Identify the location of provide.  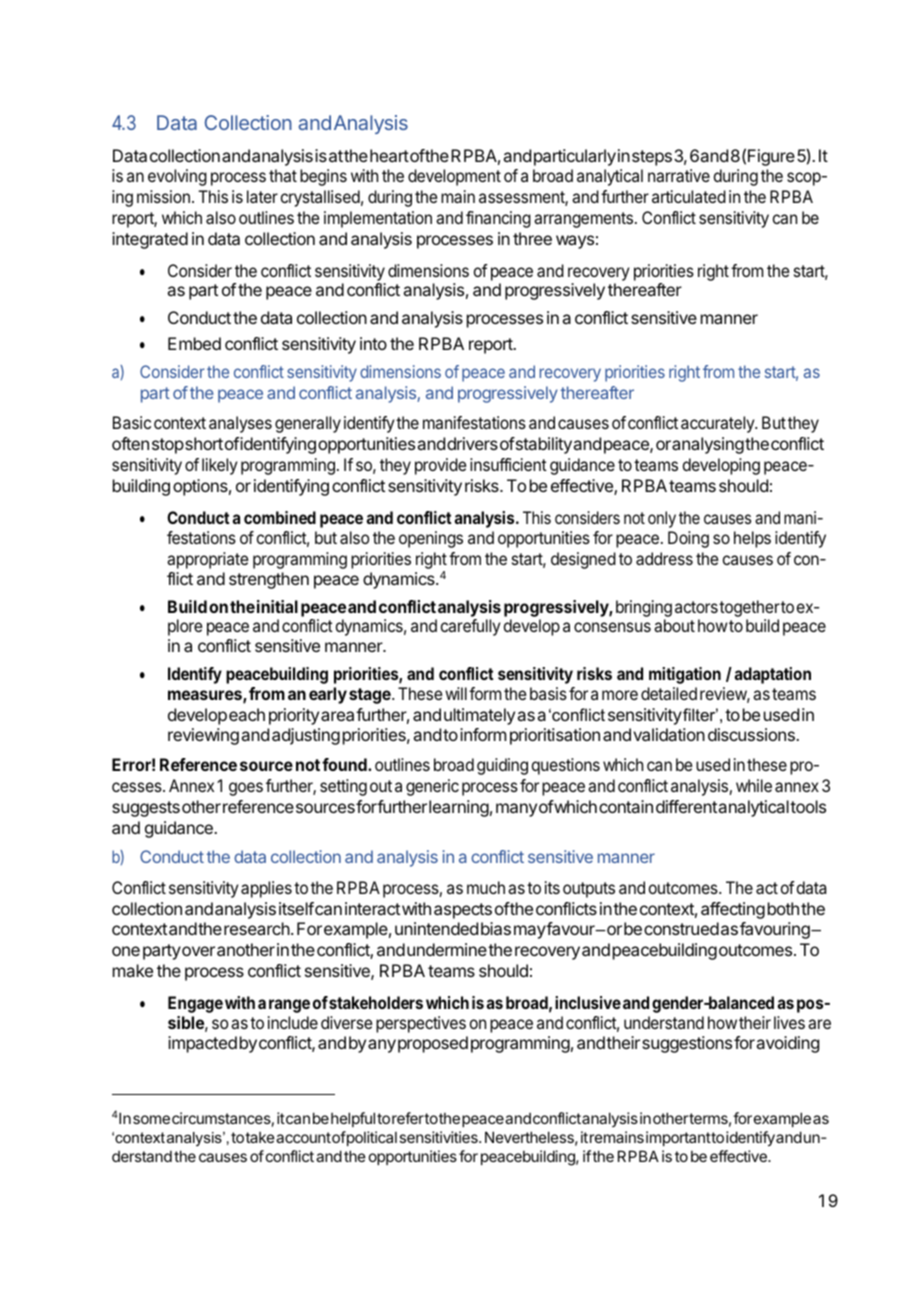
(440, 466).
